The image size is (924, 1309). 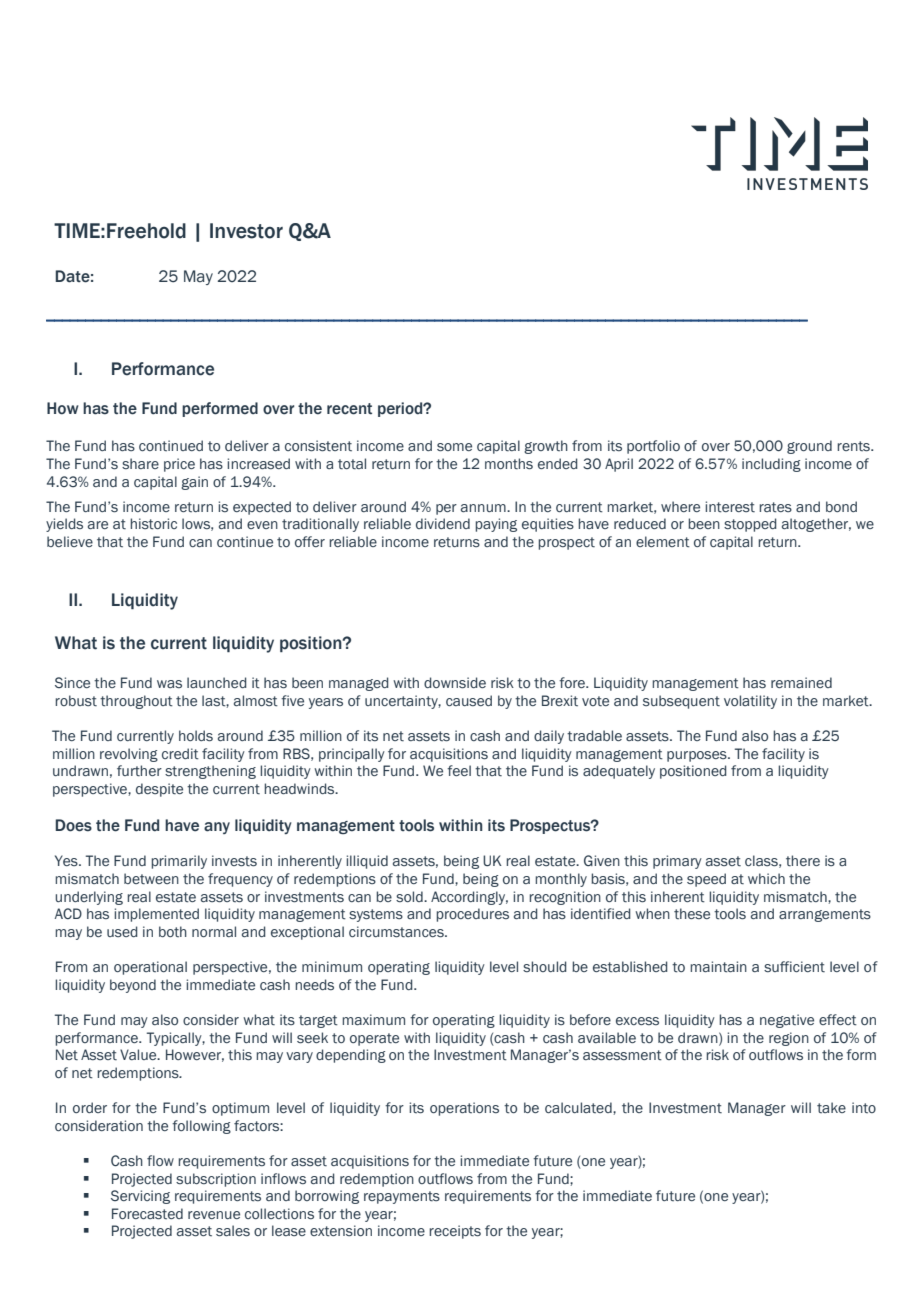 What do you see at coordinates (140, 1197) in the screenshot?
I see `Servicing` at bounding box center [140, 1197].
